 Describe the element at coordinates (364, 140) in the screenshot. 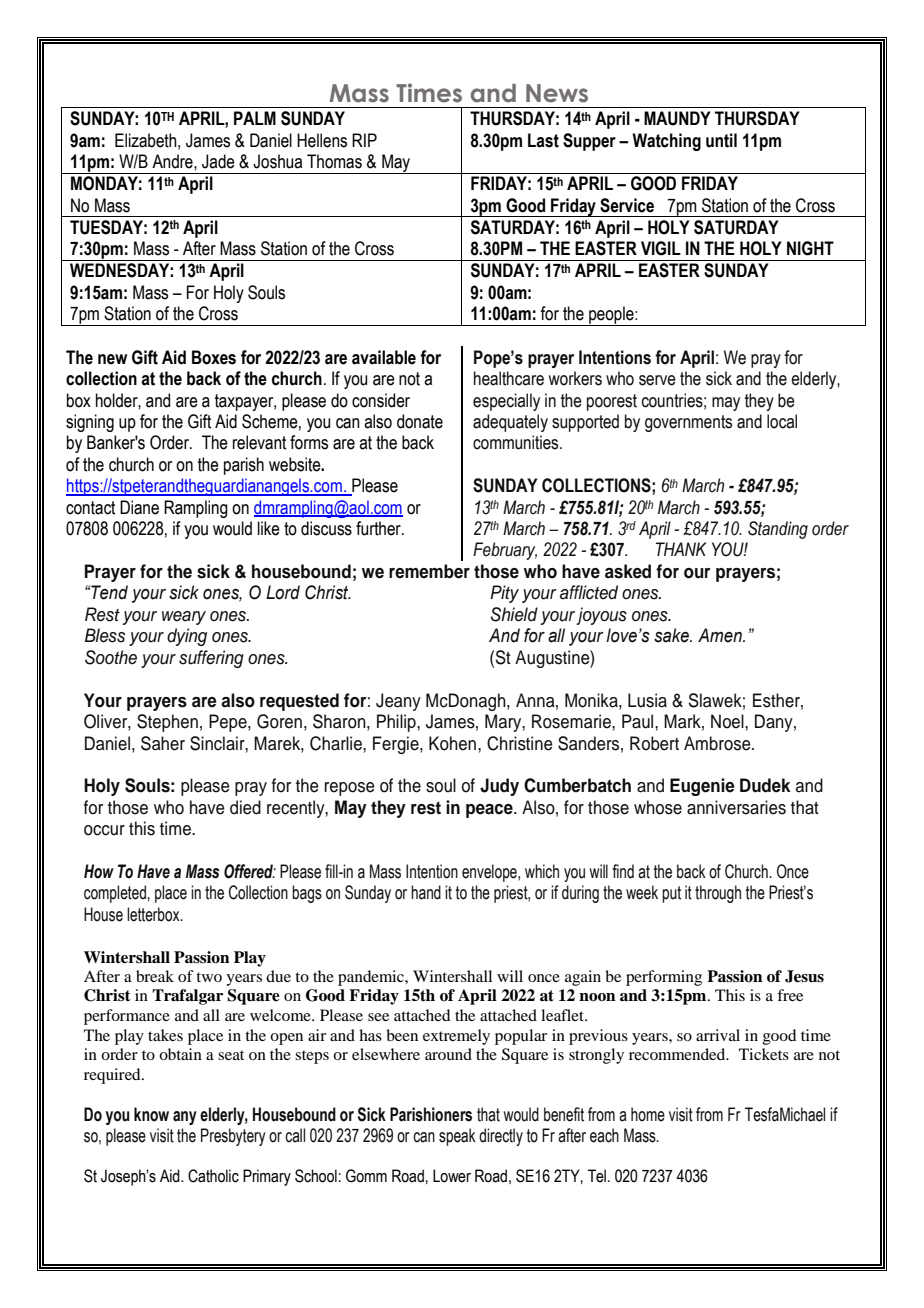

I see `RIP` at that location.
